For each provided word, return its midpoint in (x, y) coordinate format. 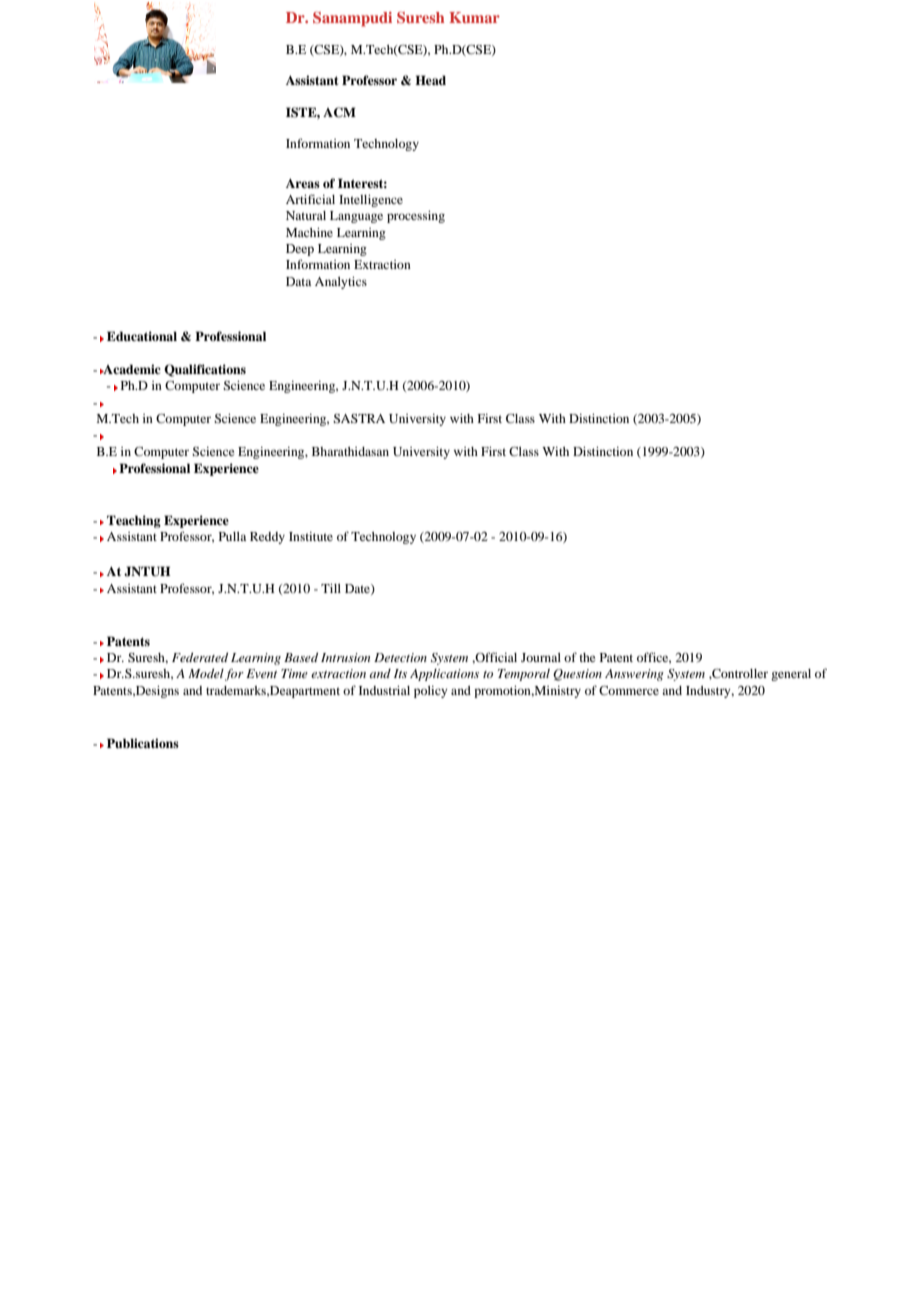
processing (416, 217)
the (587, 657)
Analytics (341, 283)
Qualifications (205, 370)
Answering (634, 675)
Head (430, 80)
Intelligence (371, 201)
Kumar (474, 17)
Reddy (267, 538)
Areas (303, 183)
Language (356, 217)
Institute (311, 536)
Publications (143, 743)
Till (331, 588)
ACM (339, 112)
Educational (142, 336)
